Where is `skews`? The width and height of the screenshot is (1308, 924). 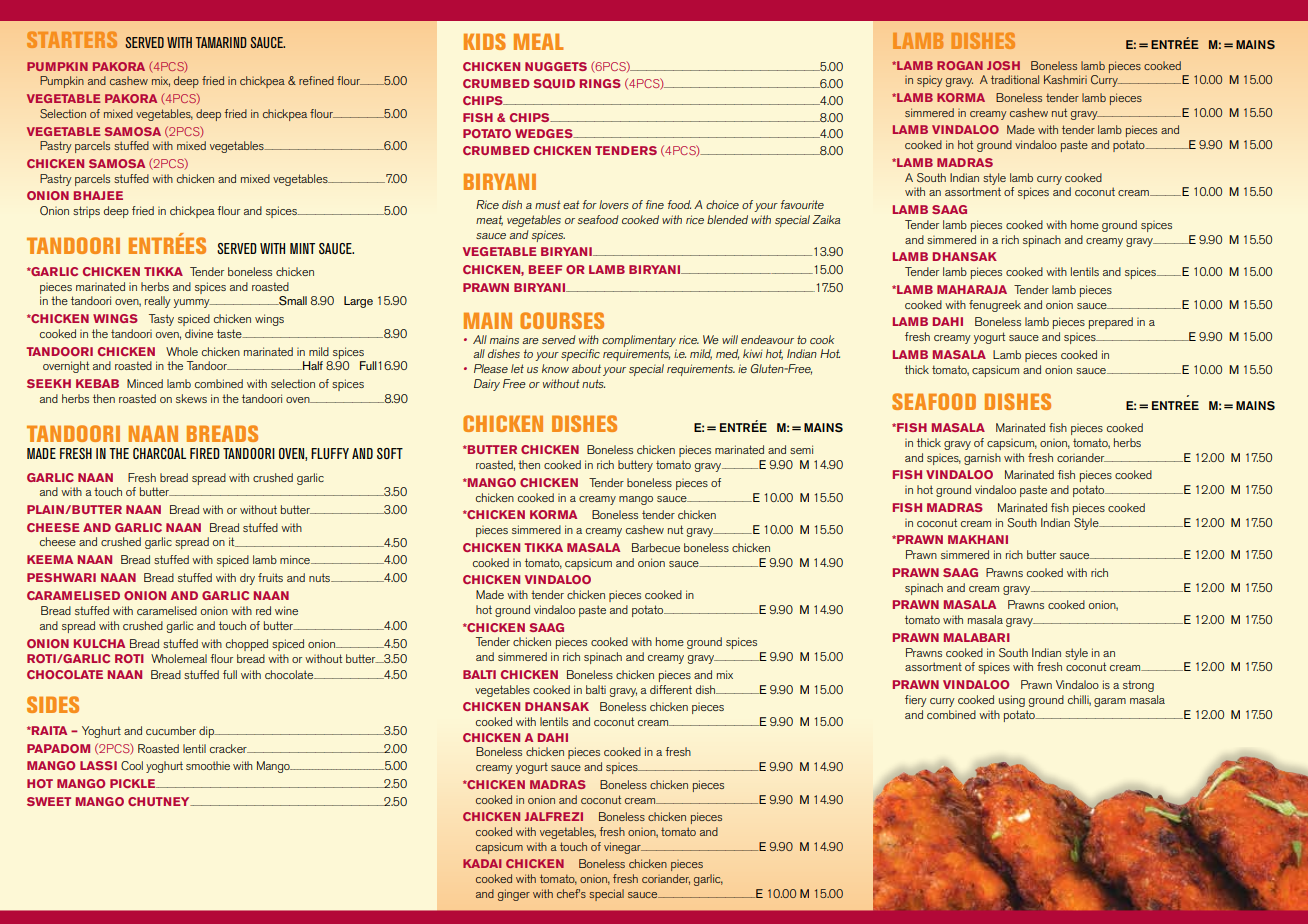 skews is located at coordinates (191, 398).
